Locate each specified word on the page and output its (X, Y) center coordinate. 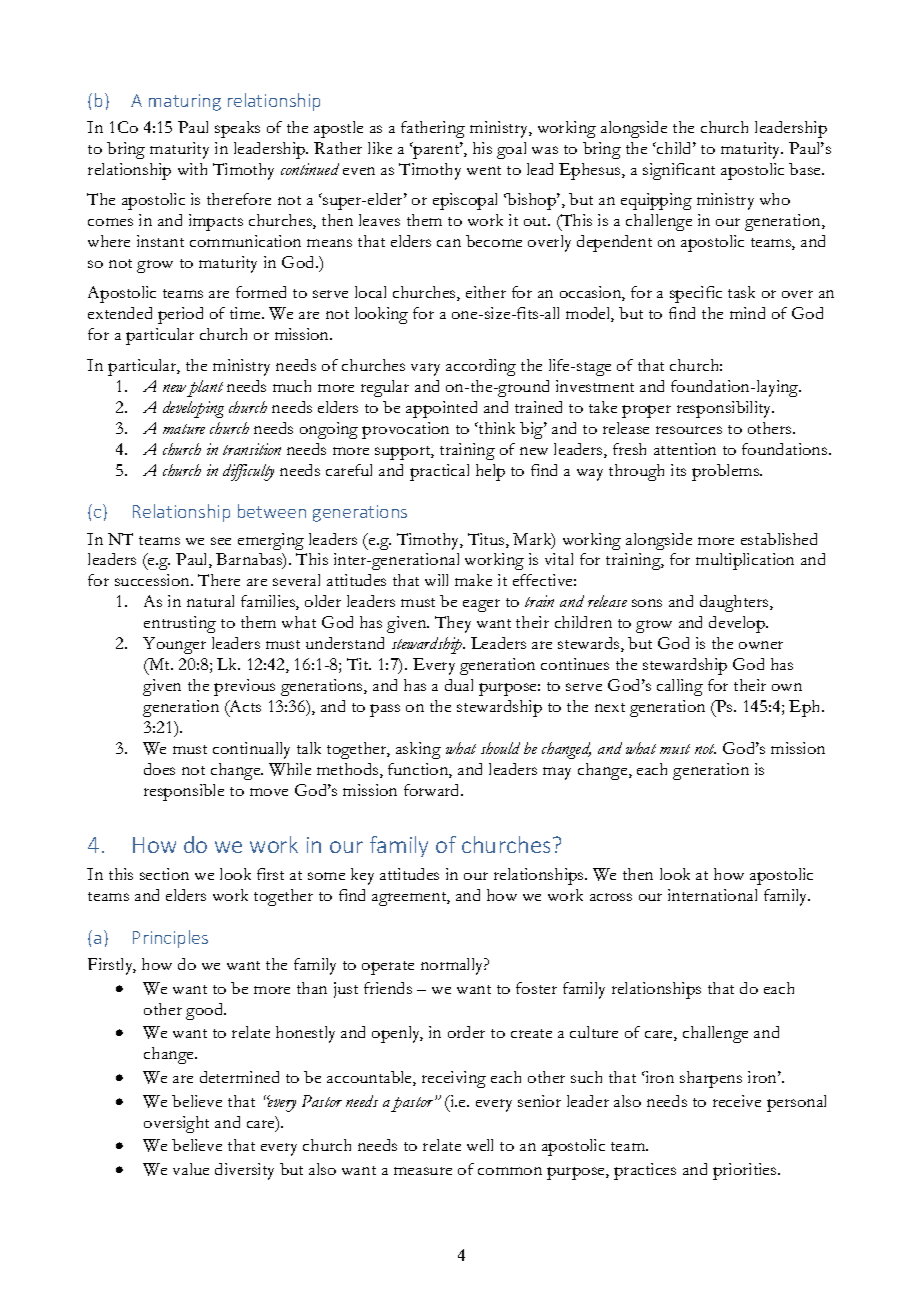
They (453, 624)
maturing (185, 102)
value (191, 1169)
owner (761, 645)
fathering (433, 129)
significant (679, 171)
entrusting (180, 624)
